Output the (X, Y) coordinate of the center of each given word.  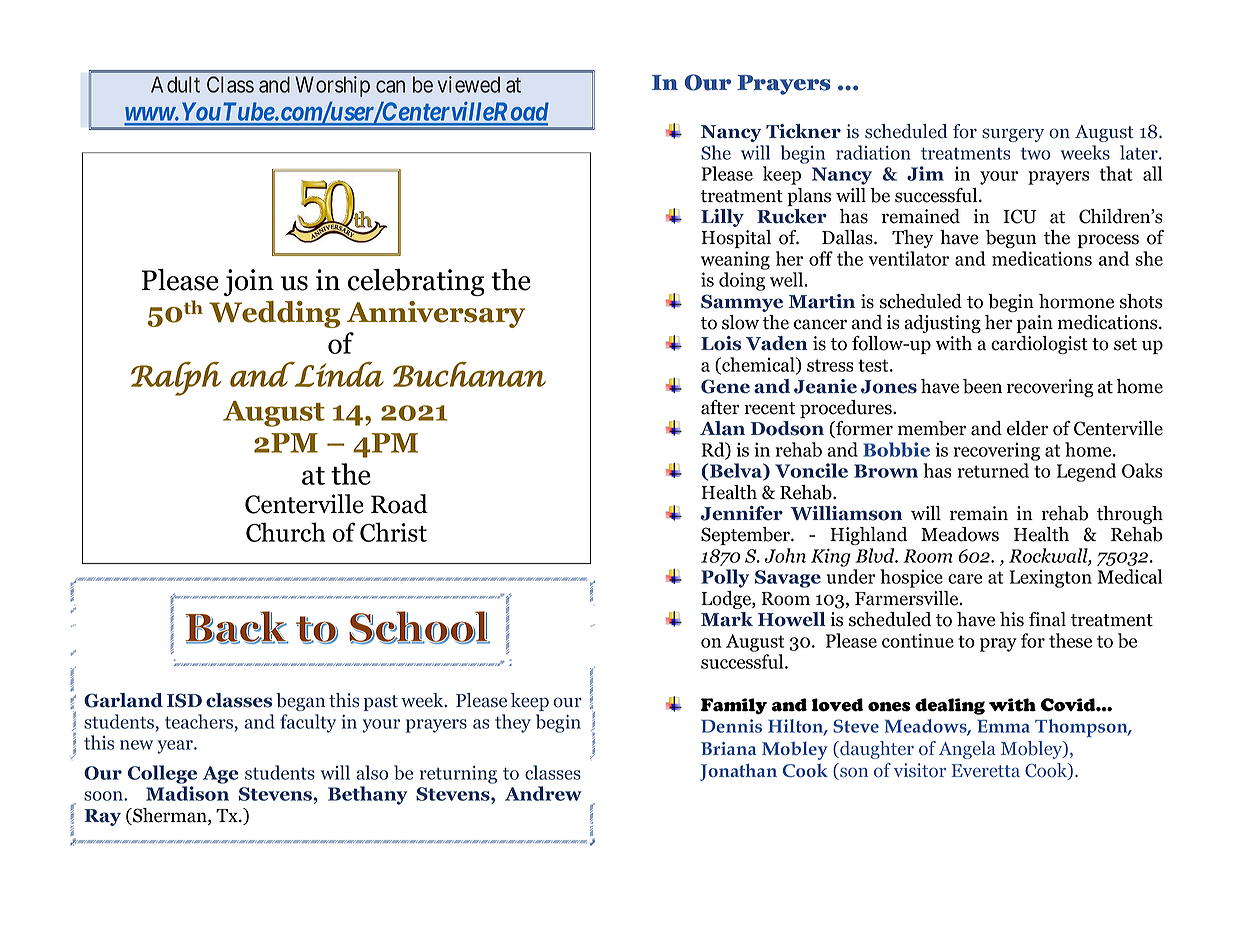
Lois (721, 343)
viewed (469, 84)
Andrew (543, 793)
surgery (1013, 135)
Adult (175, 84)
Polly (725, 578)
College (162, 774)
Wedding (274, 314)
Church (286, 532)
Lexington (1051, 578)
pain (1035, 324)
